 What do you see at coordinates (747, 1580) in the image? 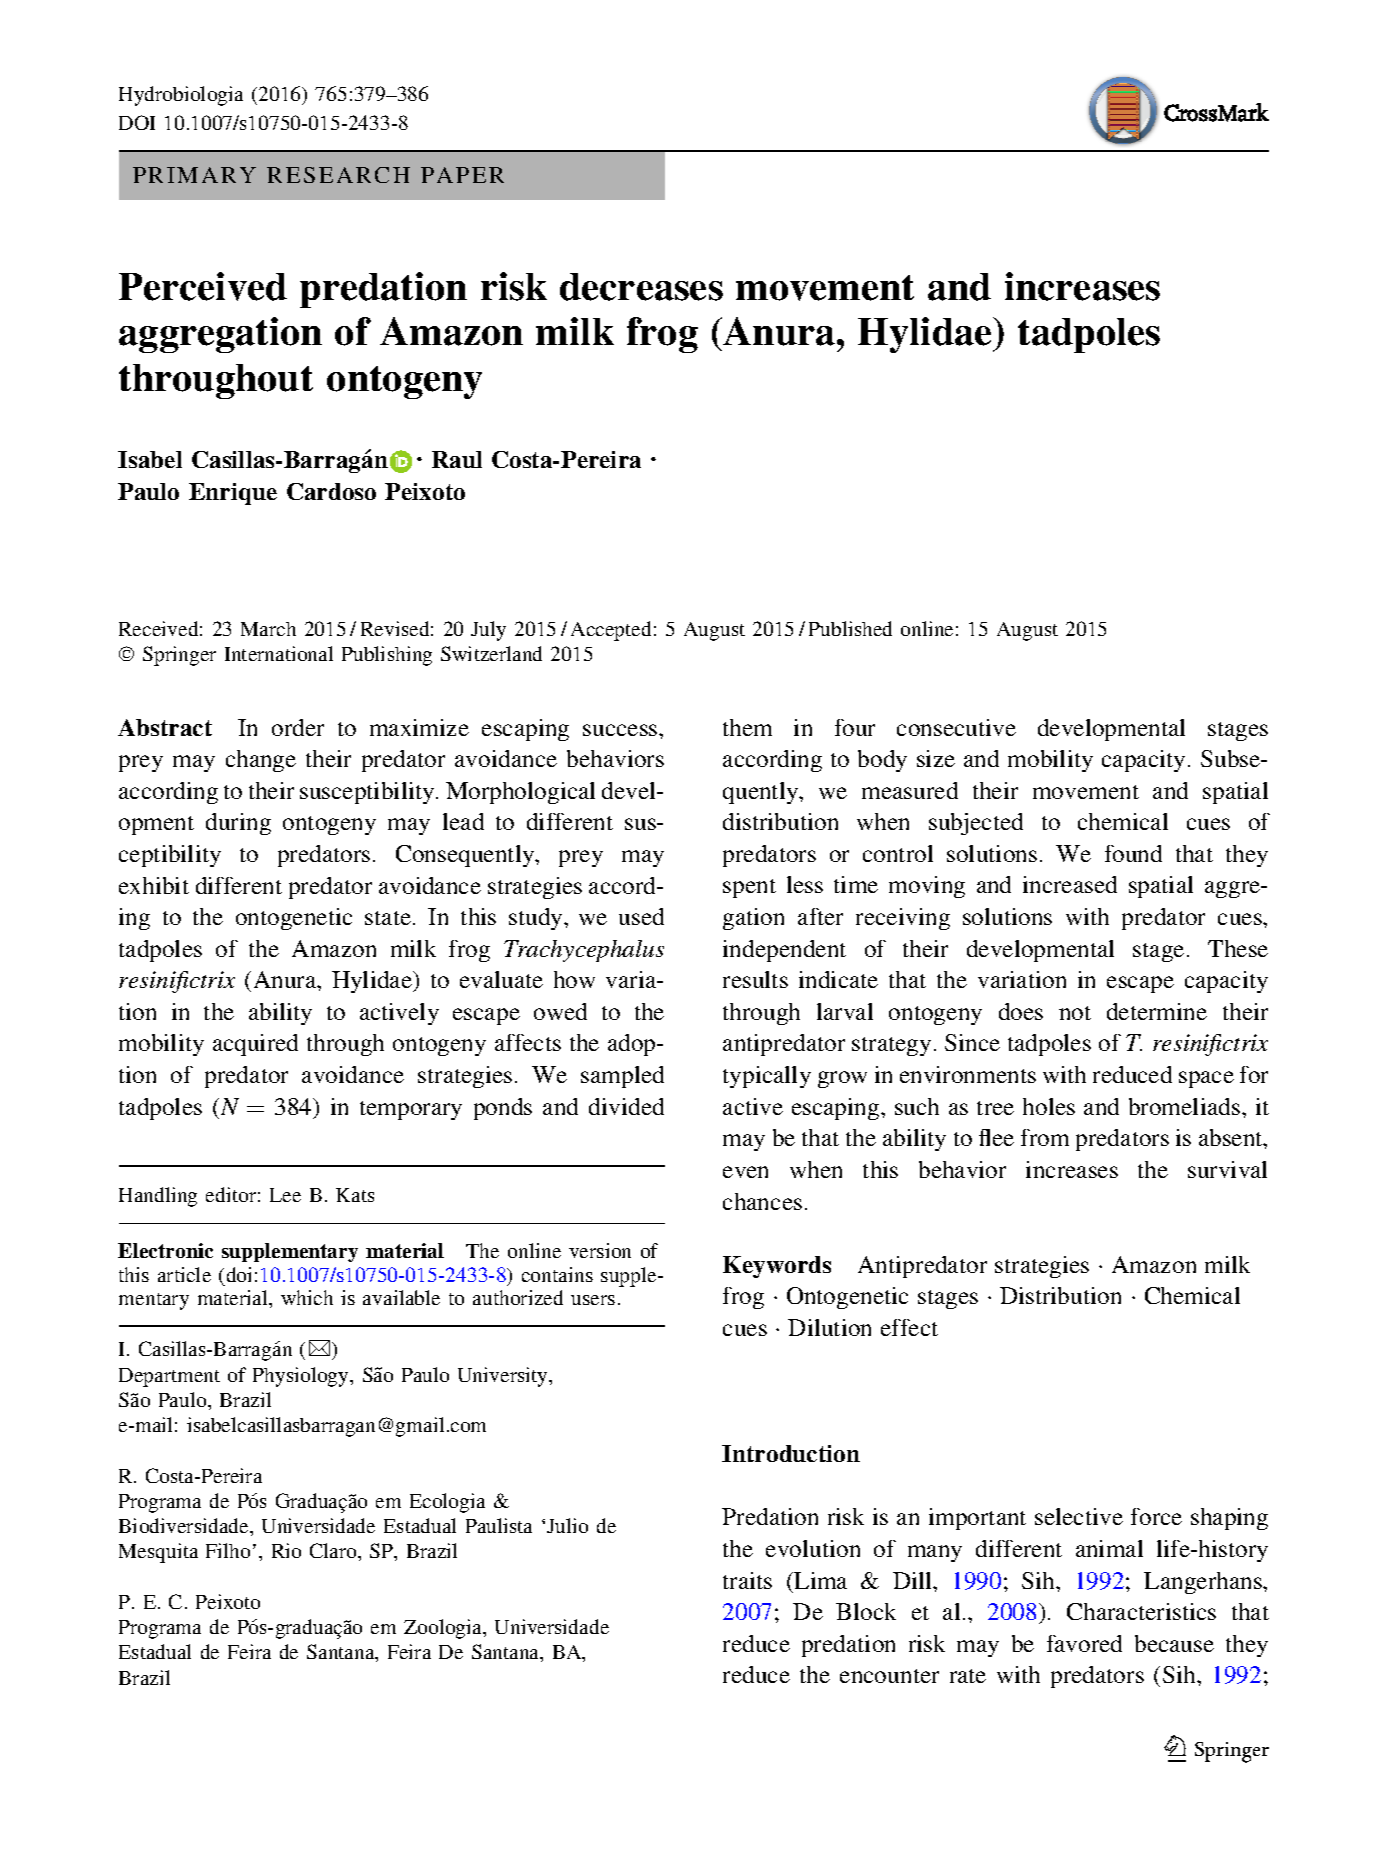
I see `traits` at bounding box center [747, 1580].
